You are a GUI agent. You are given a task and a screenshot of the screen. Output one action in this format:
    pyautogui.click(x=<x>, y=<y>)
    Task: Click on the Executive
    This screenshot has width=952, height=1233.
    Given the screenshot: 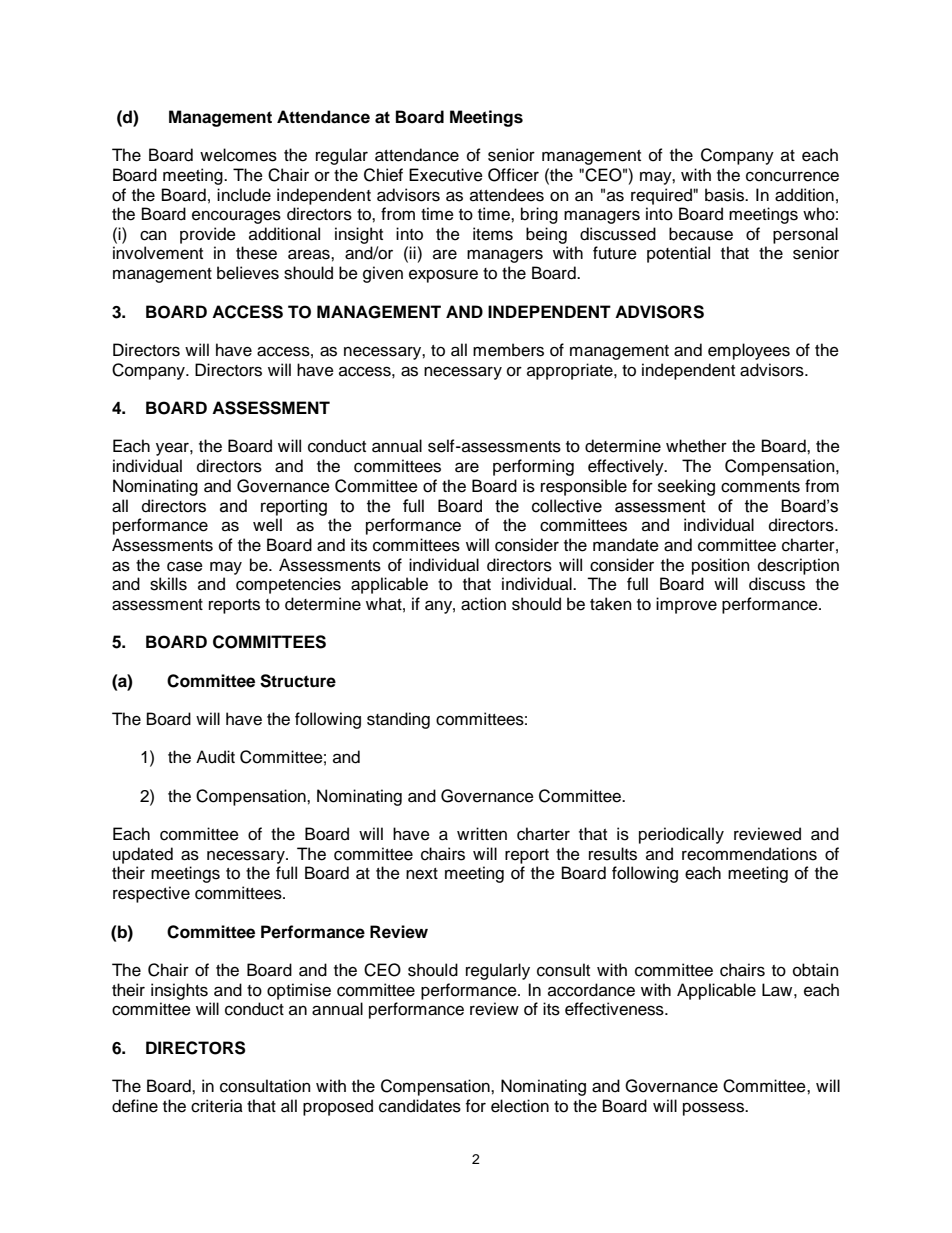 What is the action you would take?
    pyautogui.click(x=446, y=175)
